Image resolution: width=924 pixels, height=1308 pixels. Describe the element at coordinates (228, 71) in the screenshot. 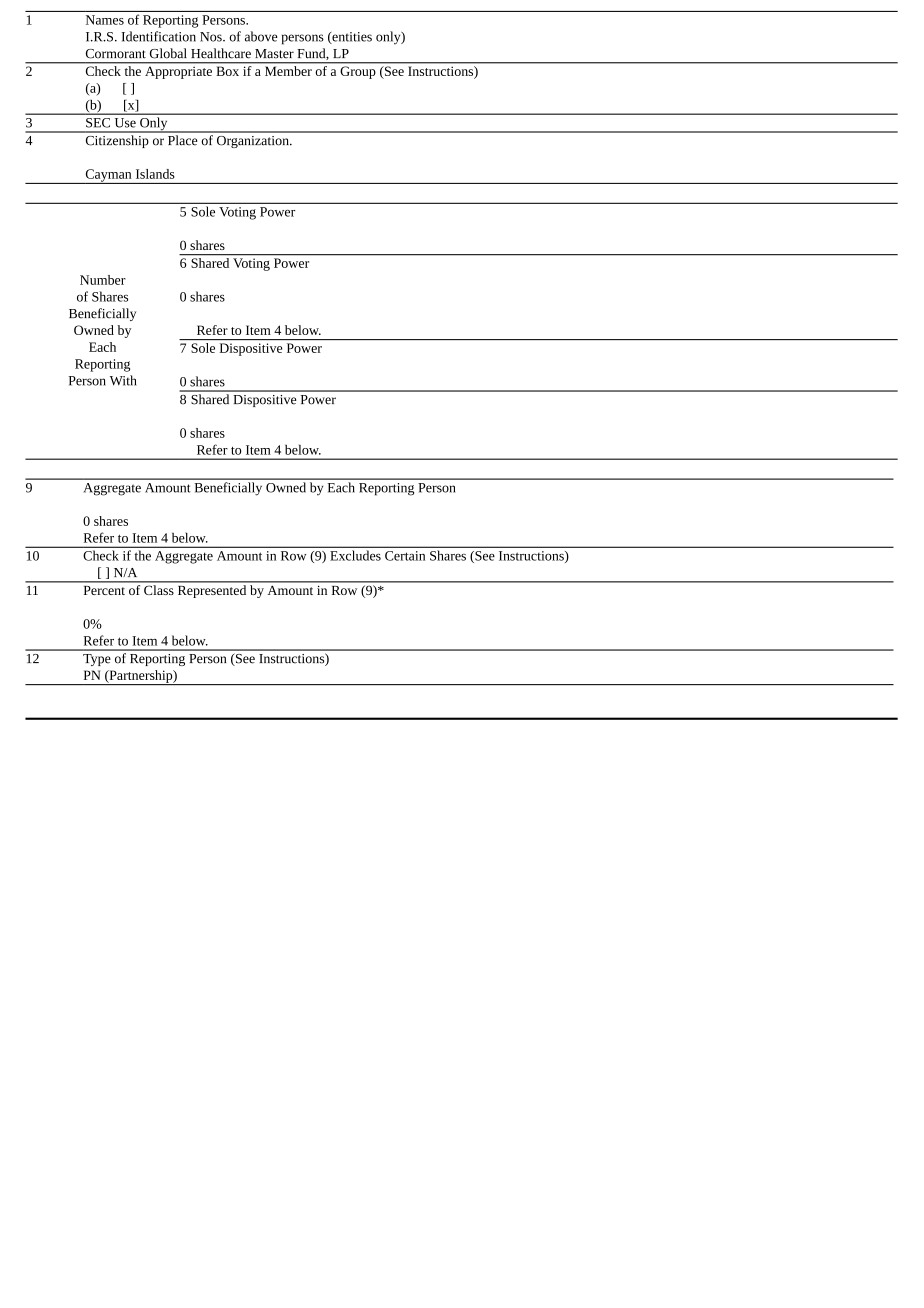

I see `Box` at that location.
